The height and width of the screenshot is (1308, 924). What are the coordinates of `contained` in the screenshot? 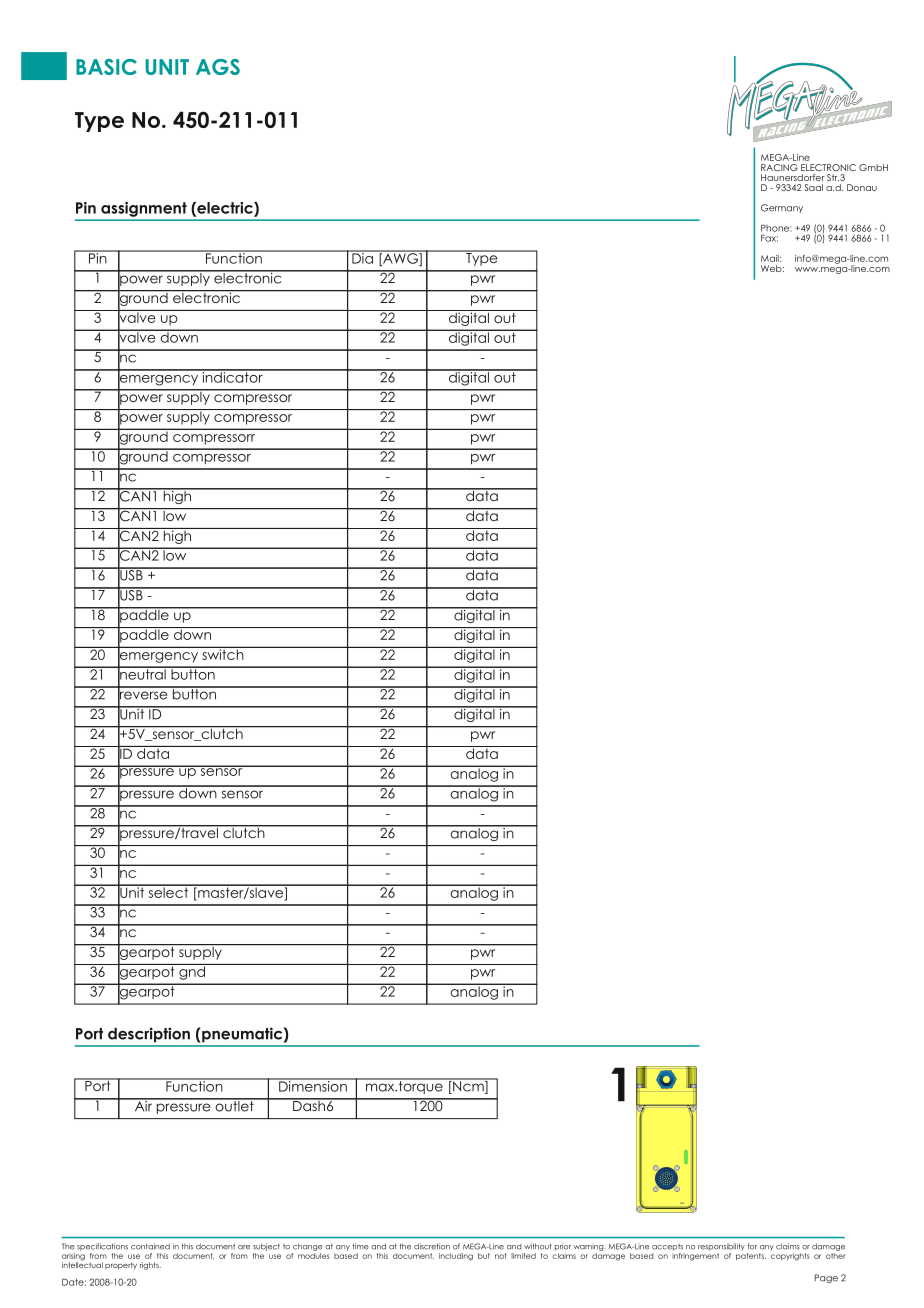 It's located at (150, 1246).
